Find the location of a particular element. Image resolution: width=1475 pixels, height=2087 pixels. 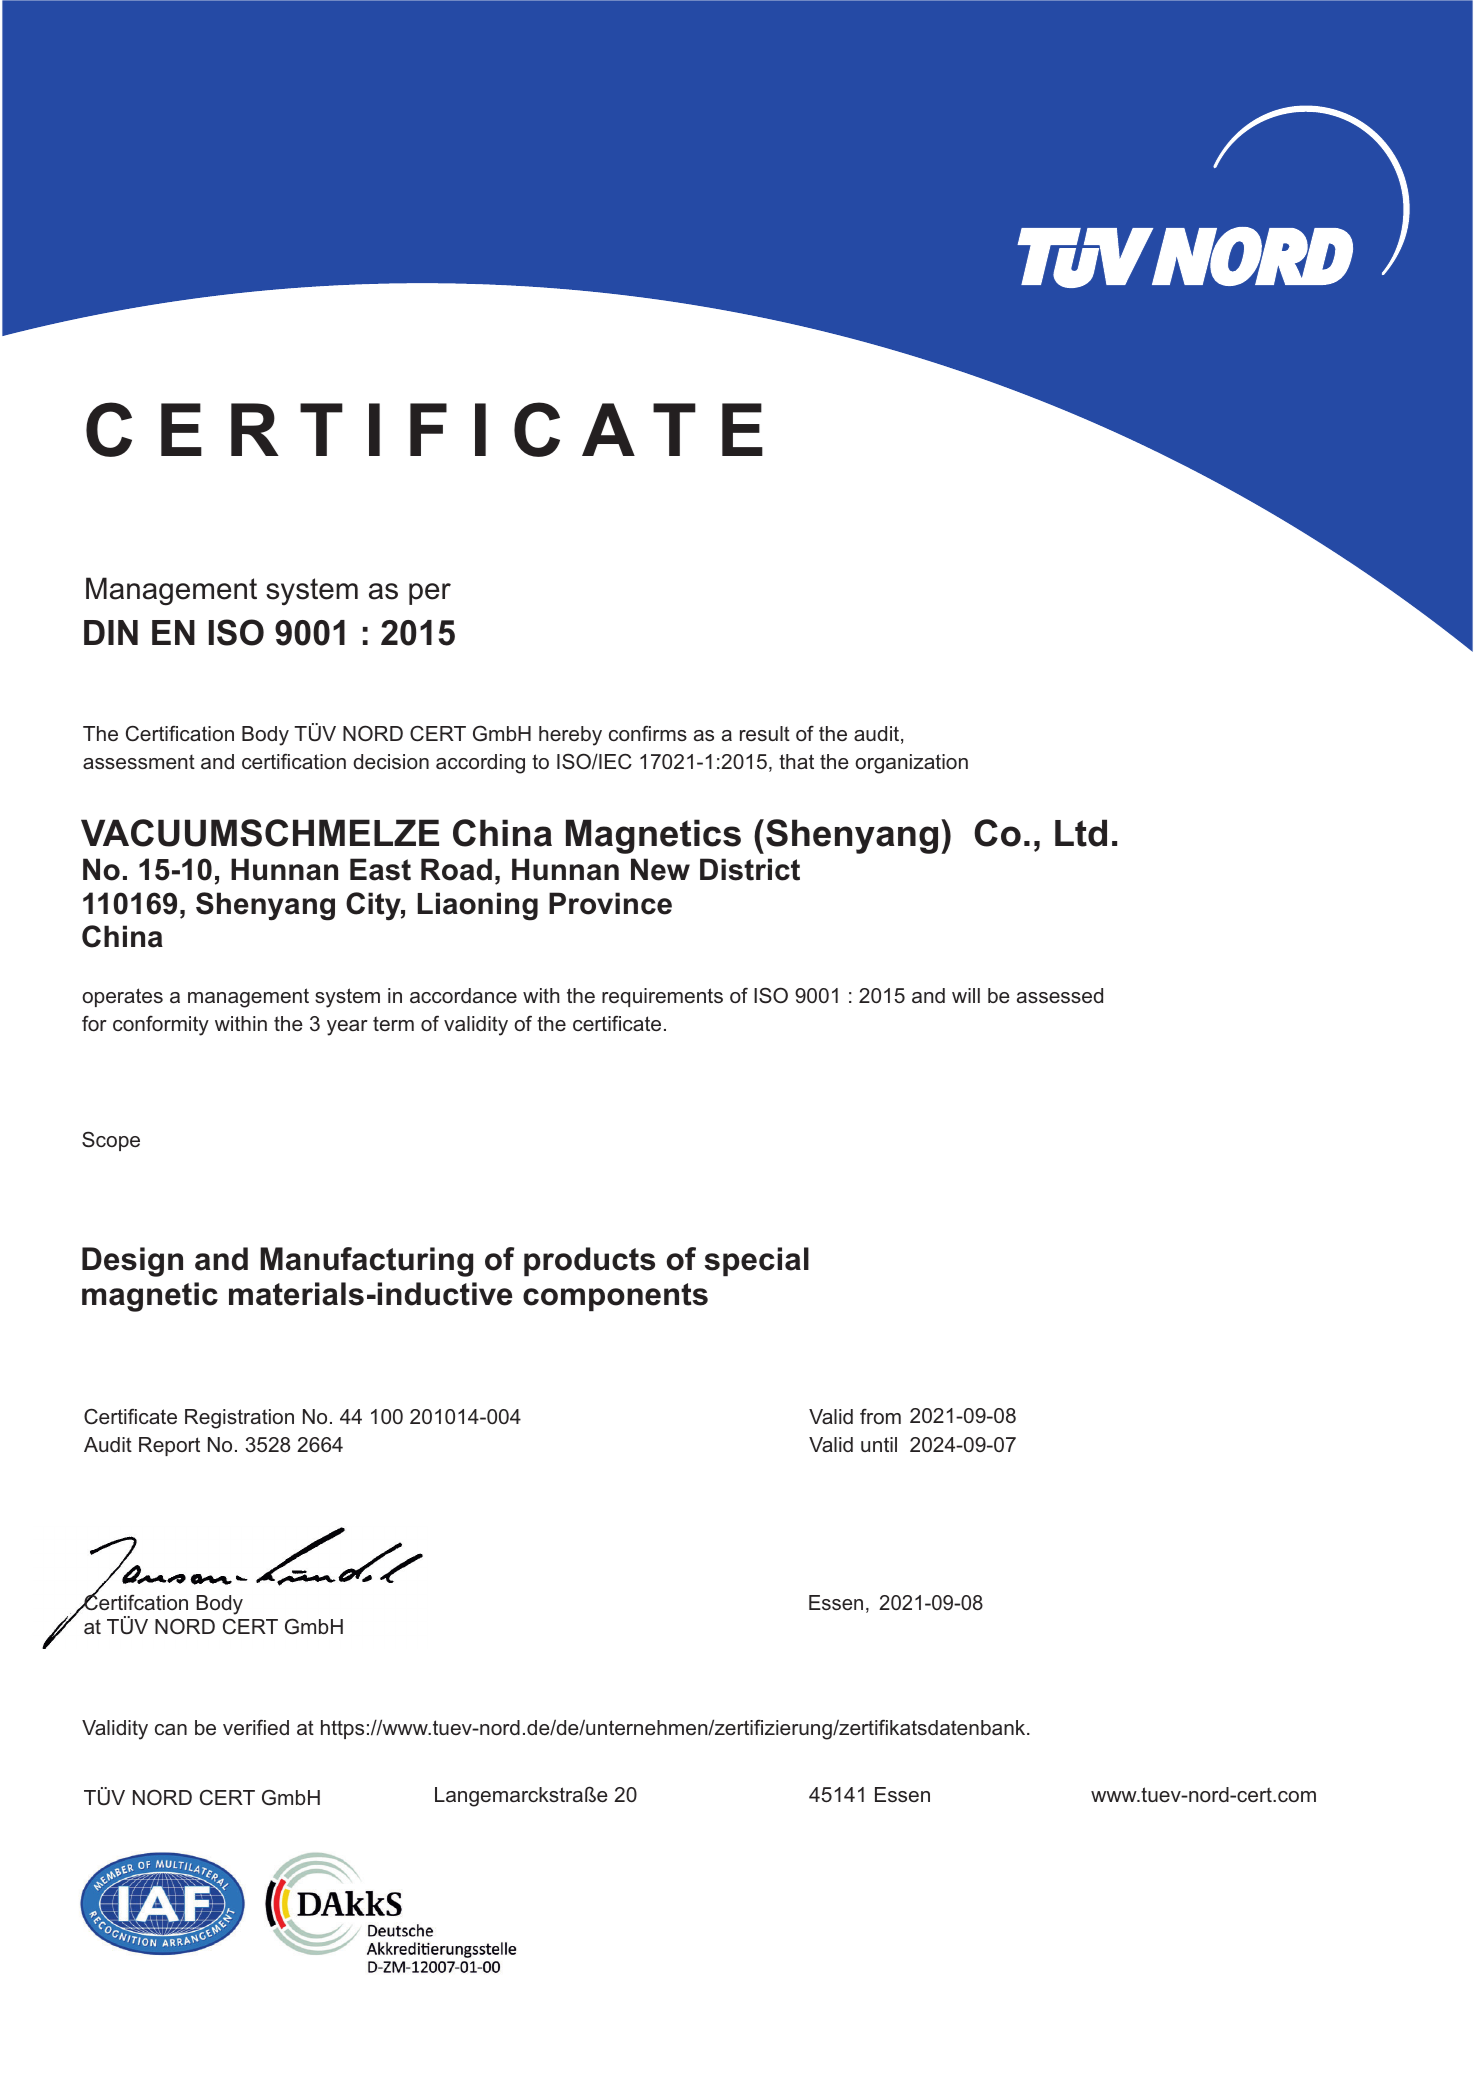

operates is located at coordinates (122, 997).
